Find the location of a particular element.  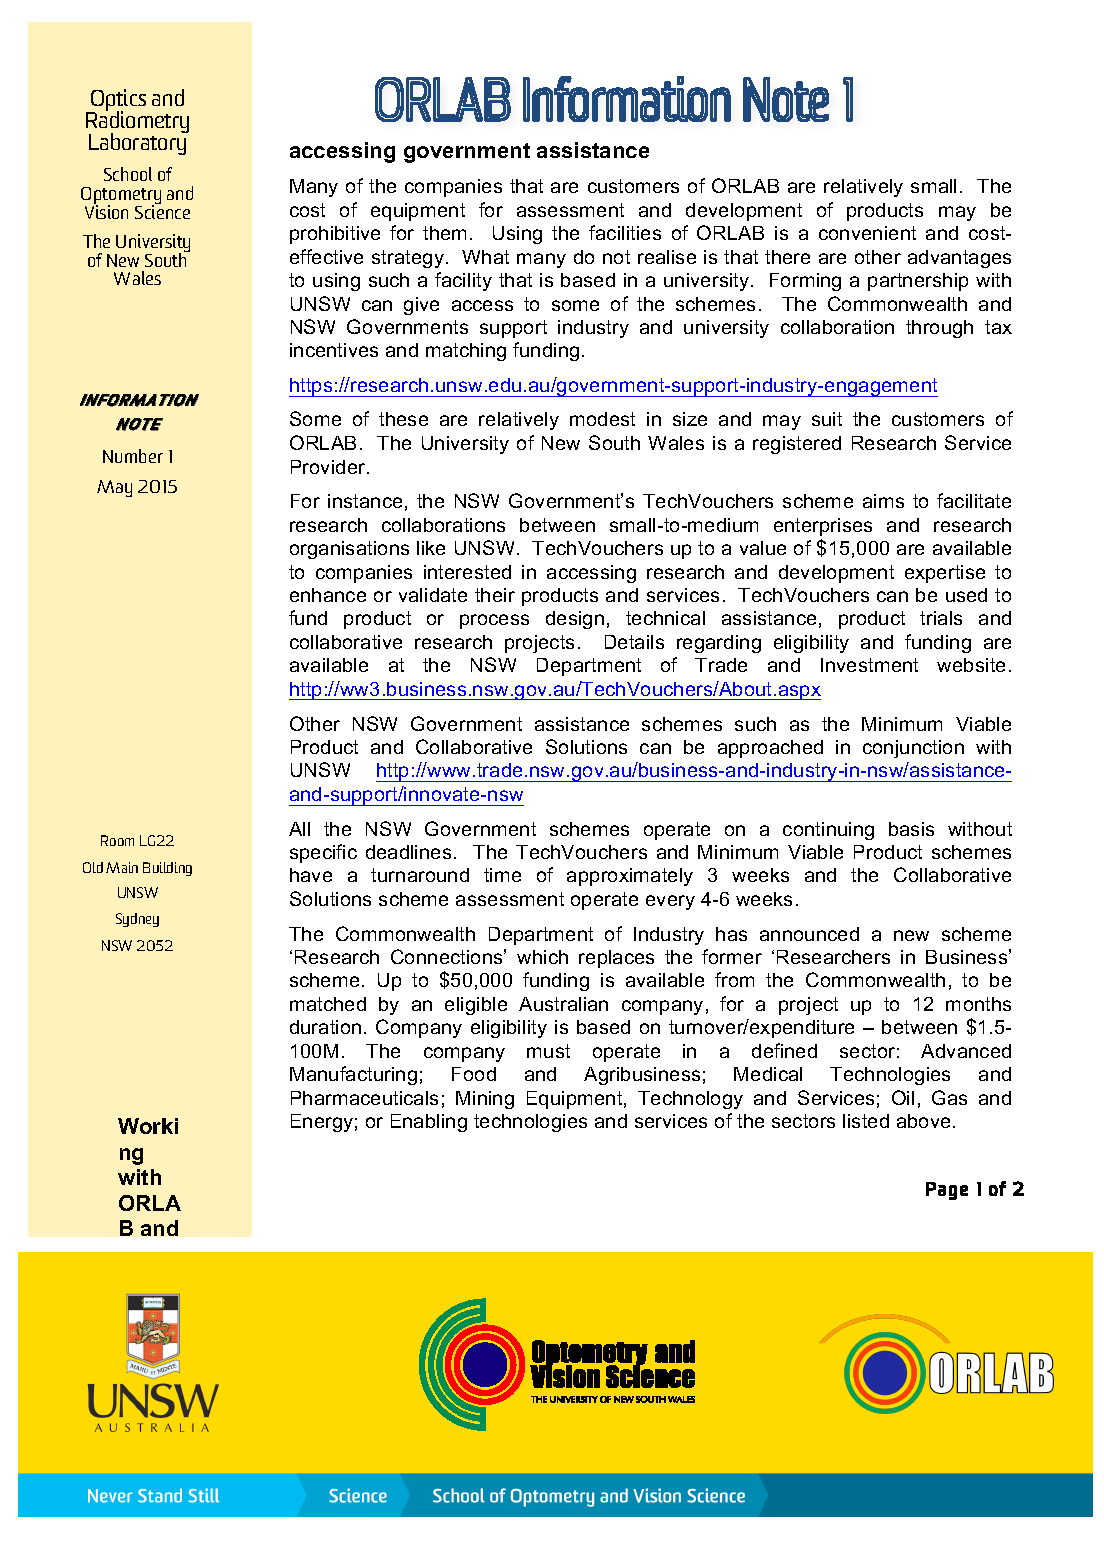

Number is located at coordinates (133, 456).
